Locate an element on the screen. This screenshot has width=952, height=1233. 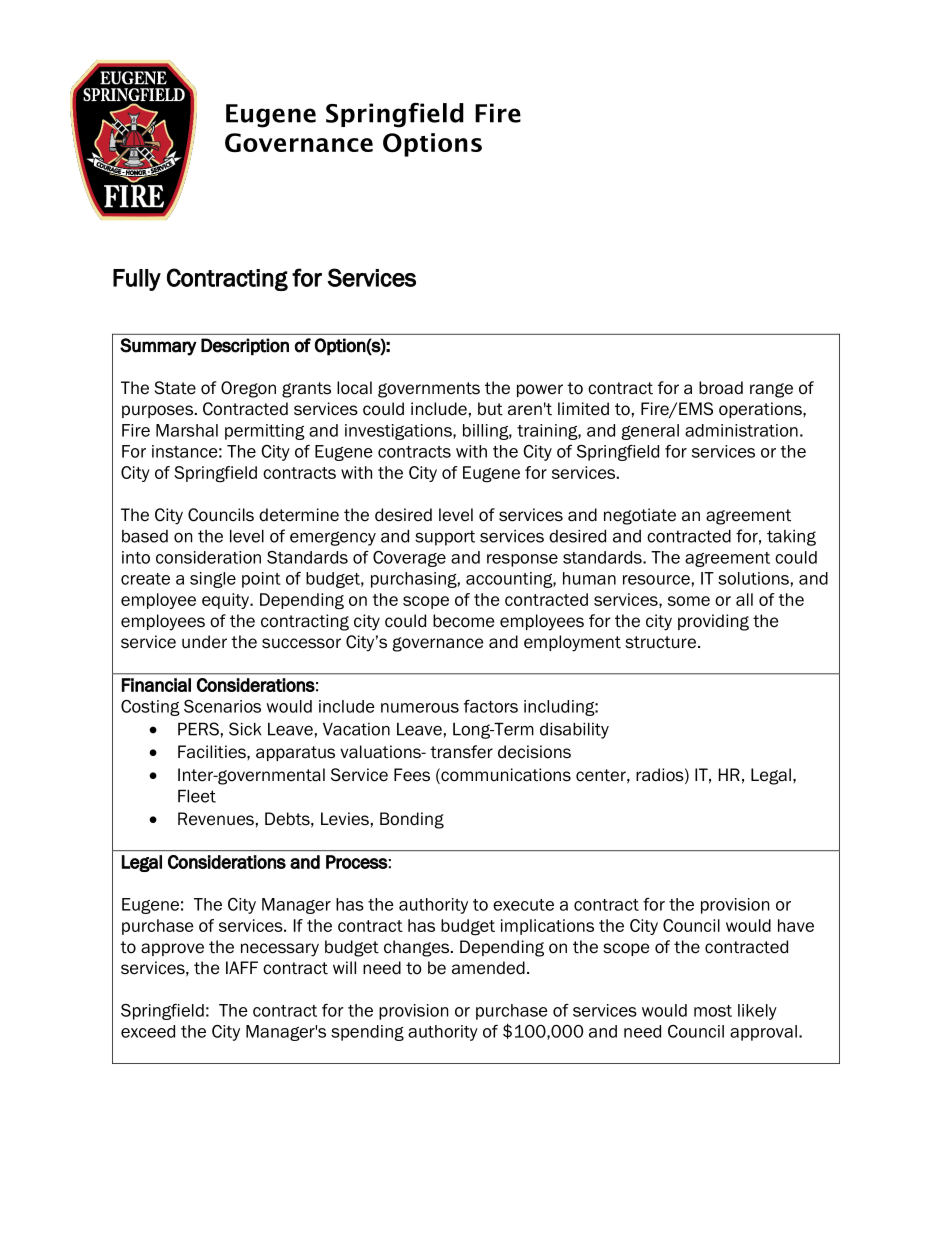
Description is located at coordinates (245, 347).
